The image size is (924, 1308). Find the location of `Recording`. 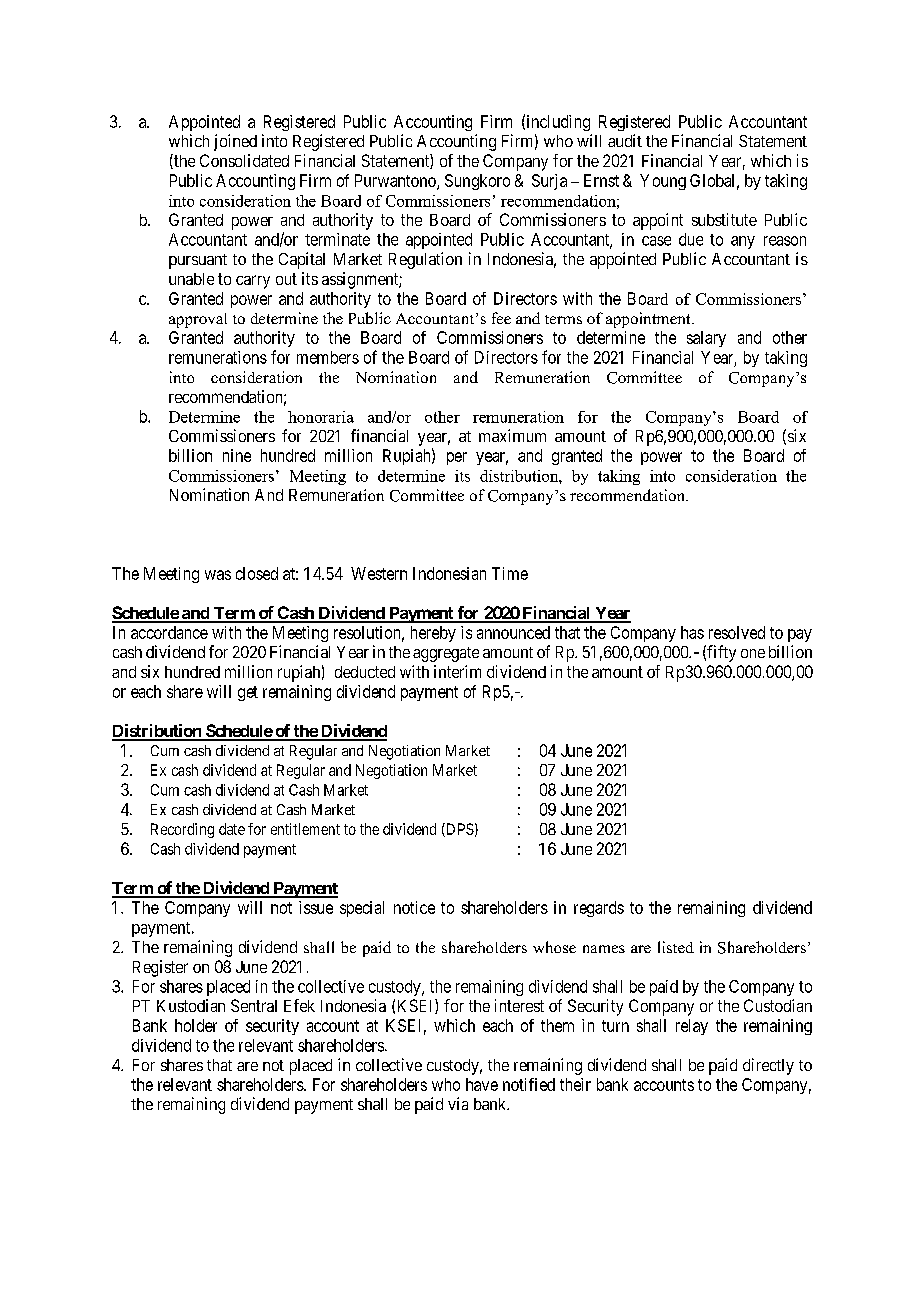

Recording is located at coordinates (182, 830).
